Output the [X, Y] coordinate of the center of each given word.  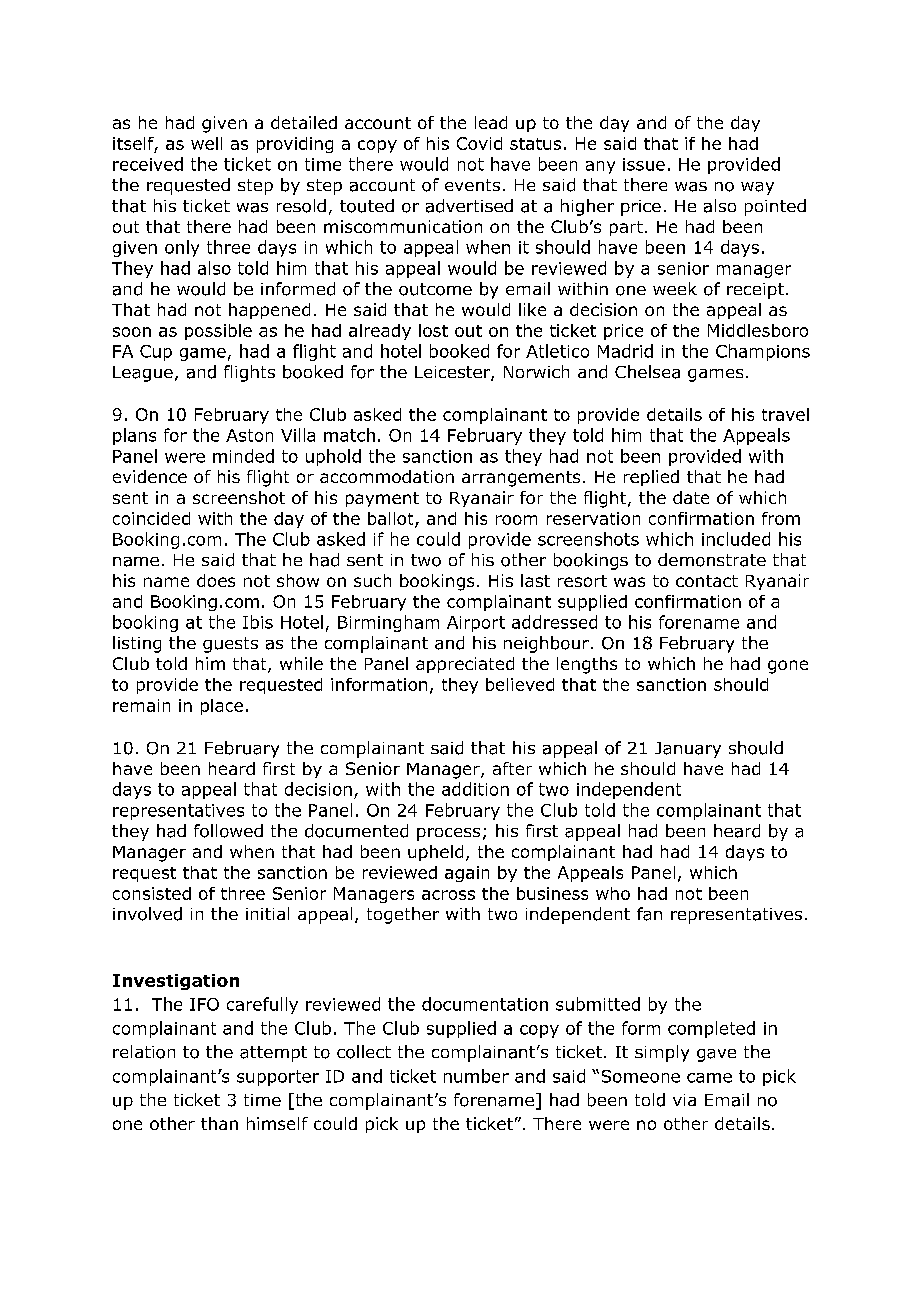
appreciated [465, 665]
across [448, 895]
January [688, 750]
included [736, 539]
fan [649, 914]
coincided [151, 518]
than [219, 1123]
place [222, 707]
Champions [763, 352]
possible [218, 332]
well [206, 143]
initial [267, 913]
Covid [479, 143]
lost [433, 330]
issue [644, 164]
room [516, 520]
